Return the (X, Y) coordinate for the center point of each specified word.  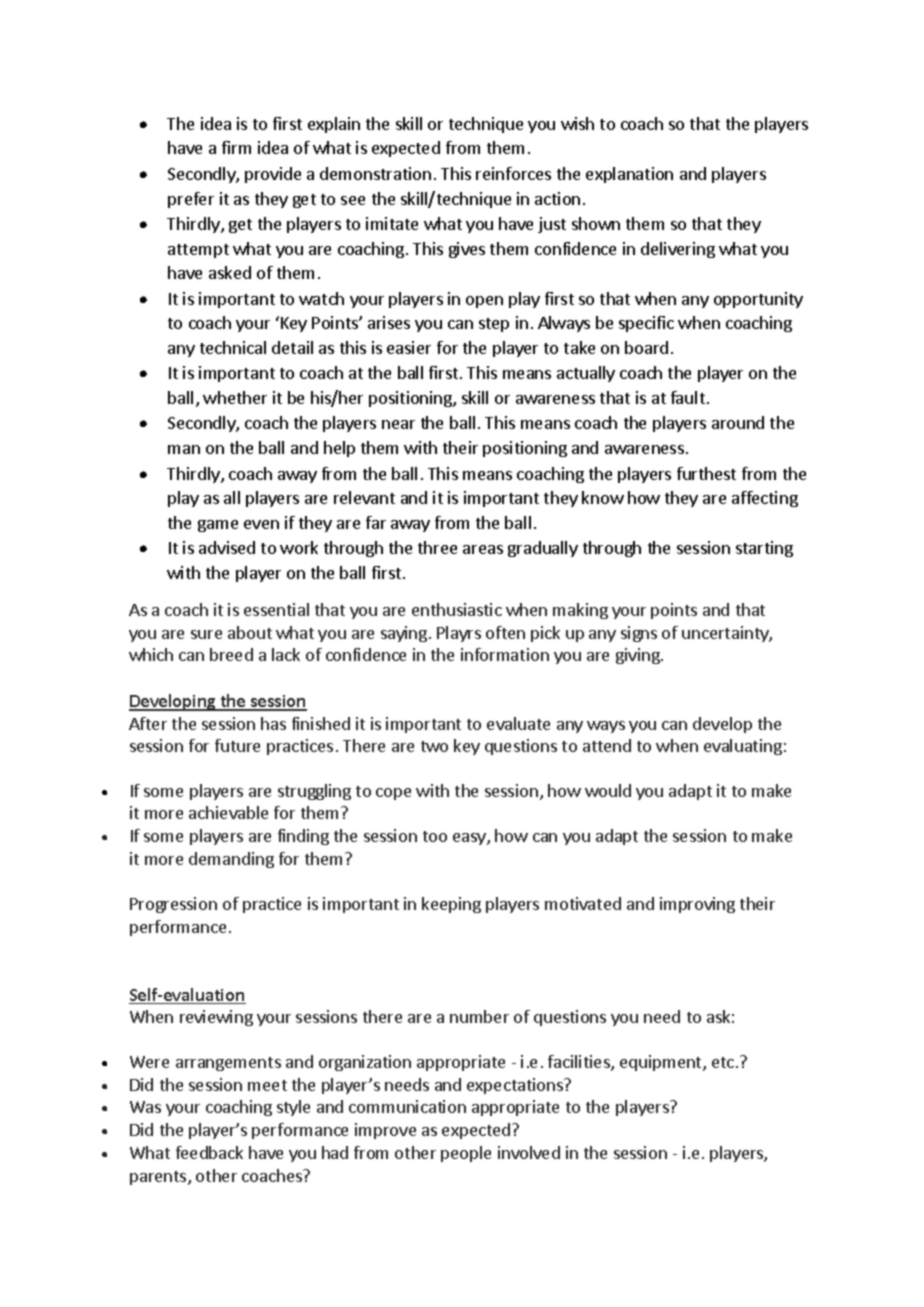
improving (697, 905)
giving (639, 656)
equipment (662, 1063)
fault (688, 397)
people (466, 1154)
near (398, 424)
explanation (629, 175)
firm (236, 147)
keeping (451, 905)
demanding (231, 860)
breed (231, 654)
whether (235, 397)
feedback (209, 1152)
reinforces (513, 173)
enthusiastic (457, 609)
